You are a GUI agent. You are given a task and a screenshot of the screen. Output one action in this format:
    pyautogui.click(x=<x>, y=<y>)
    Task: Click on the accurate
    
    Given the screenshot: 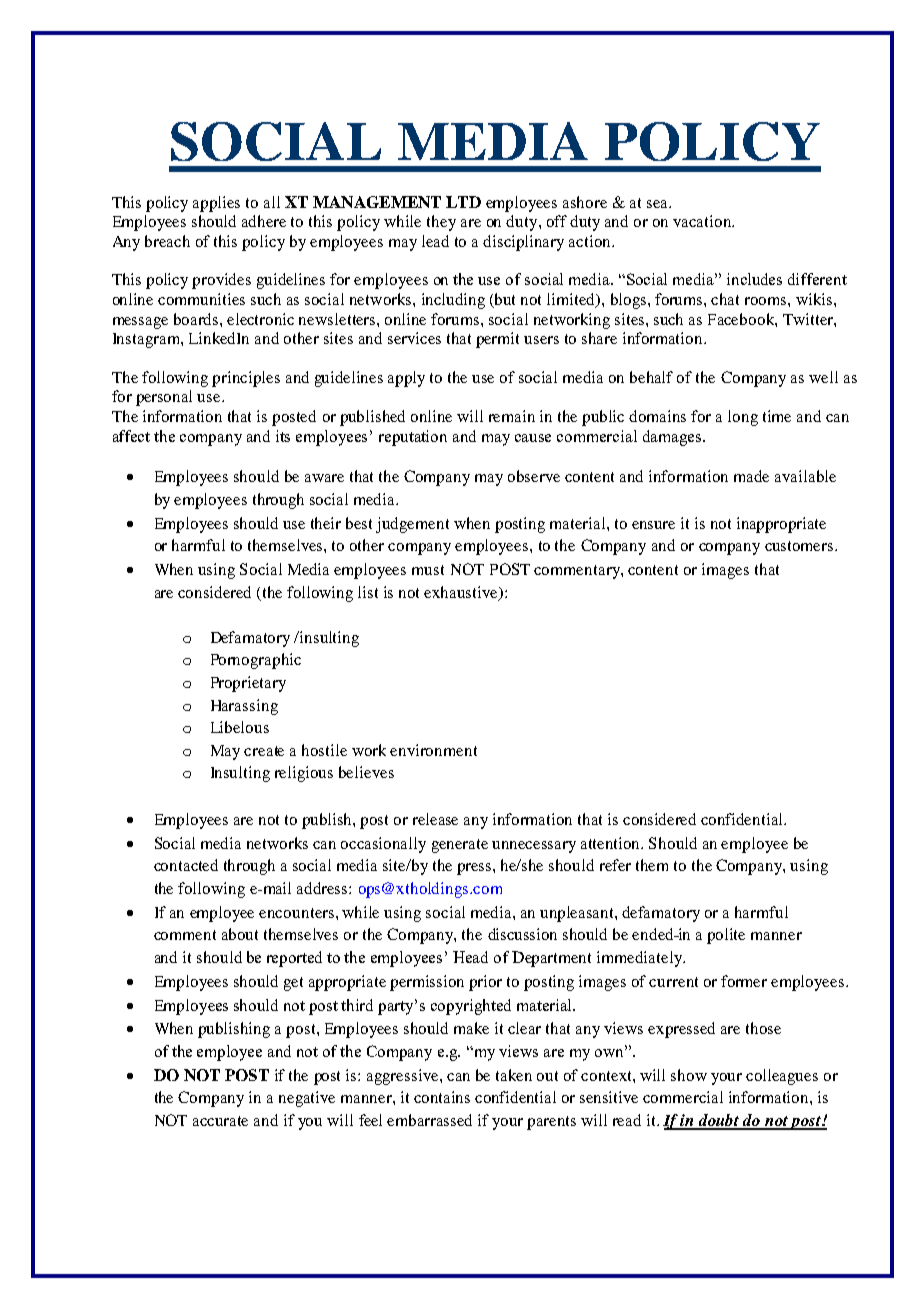 What is the action you would take?
    pyautogui.click(x=220, y=1121)
